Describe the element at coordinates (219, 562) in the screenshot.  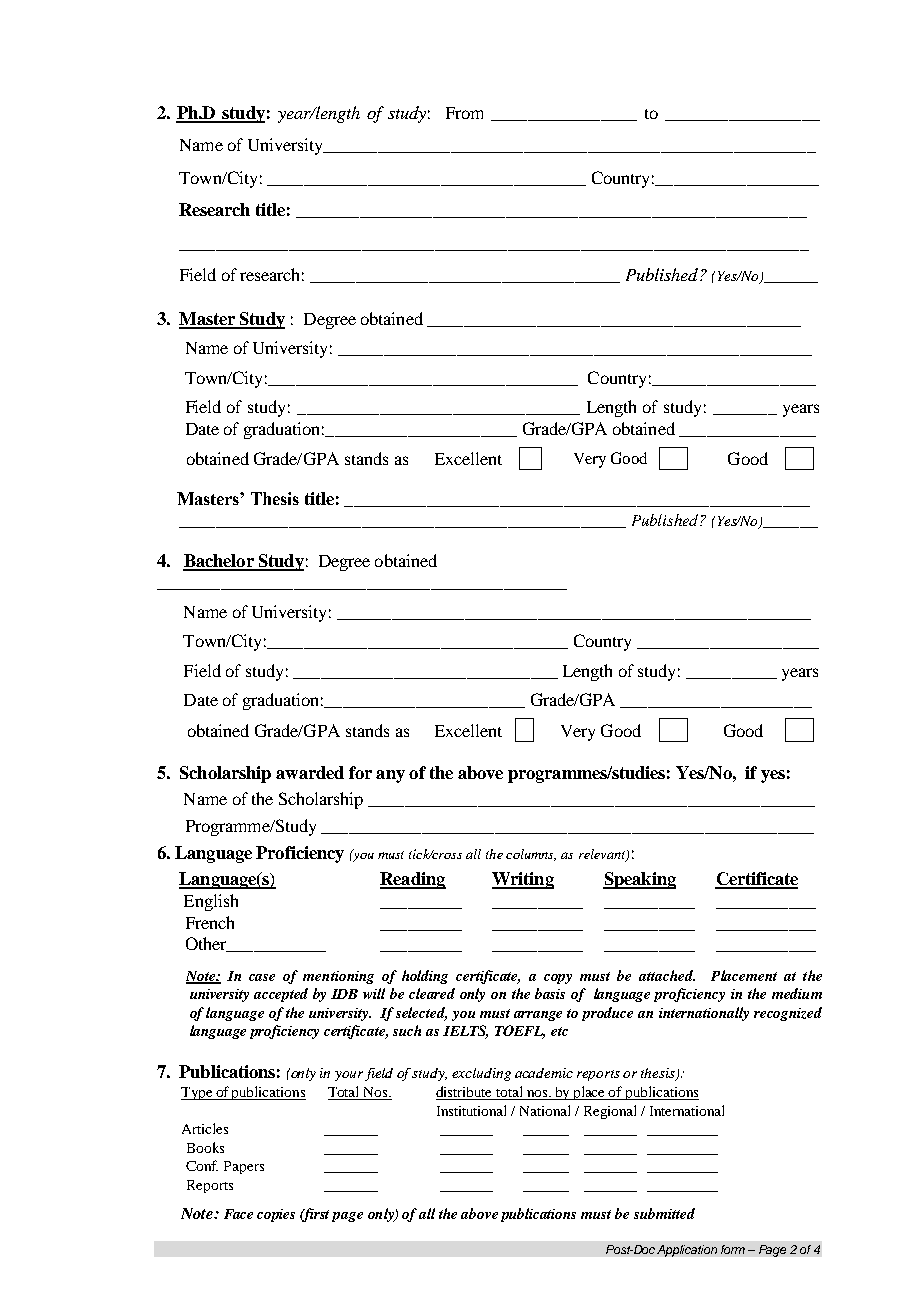
I see `Bachelor` at that location.
